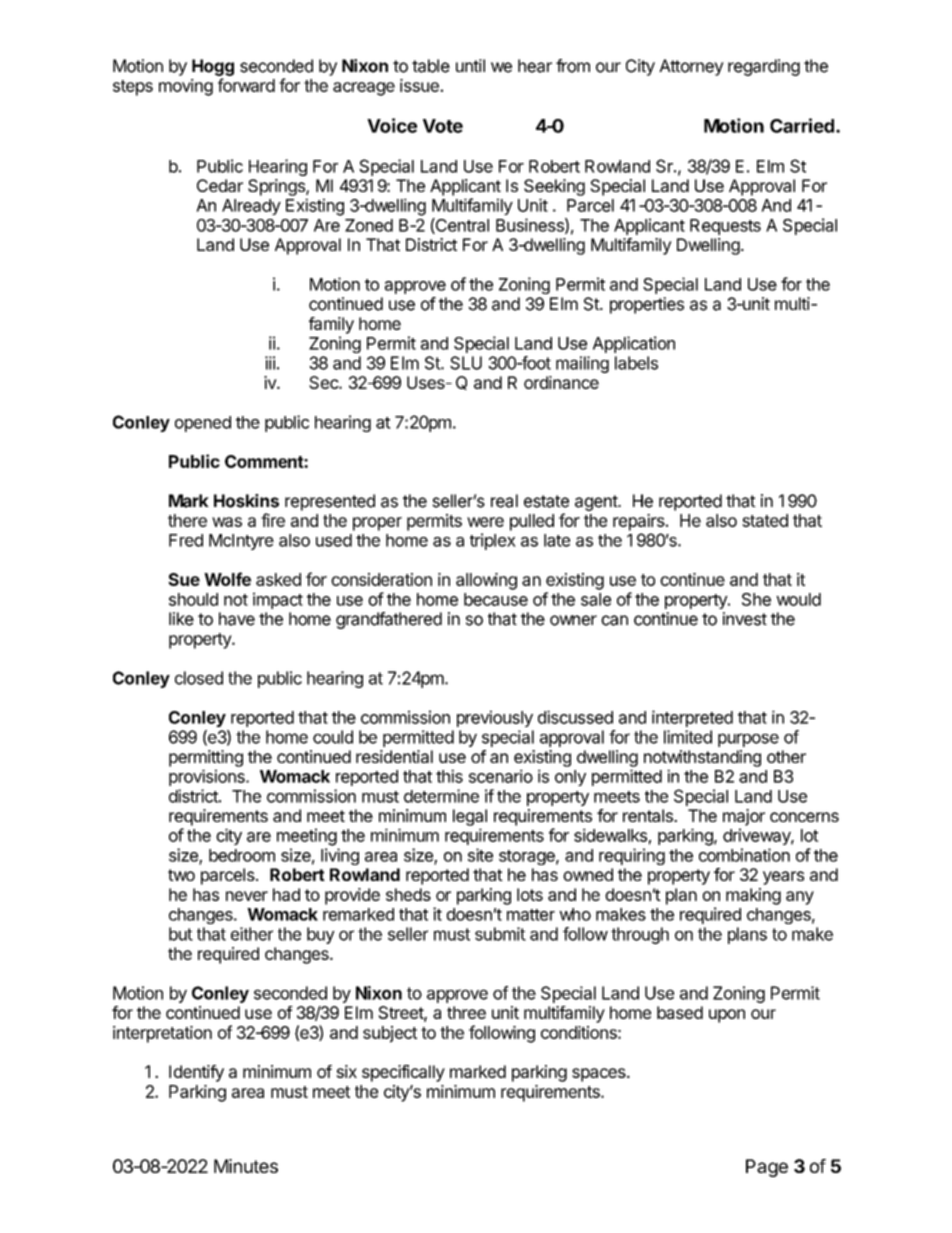  What do you see at coordinates (504, 501) in the screenshot?
I see `real` at bounding box center [504, 501].
